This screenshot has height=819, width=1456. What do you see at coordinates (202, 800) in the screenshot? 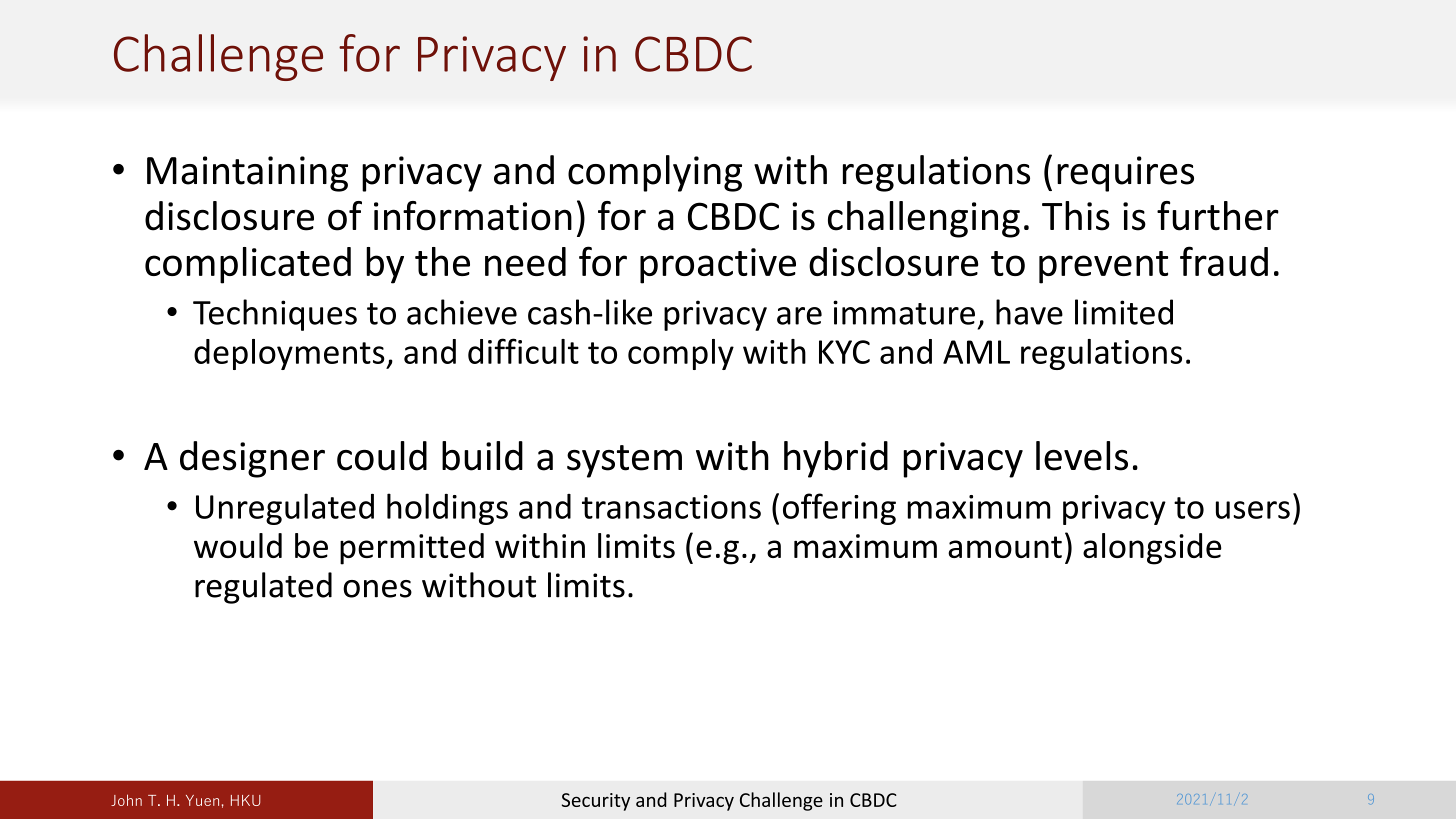
I see `Yuen` at bounding box center [202, 800].
